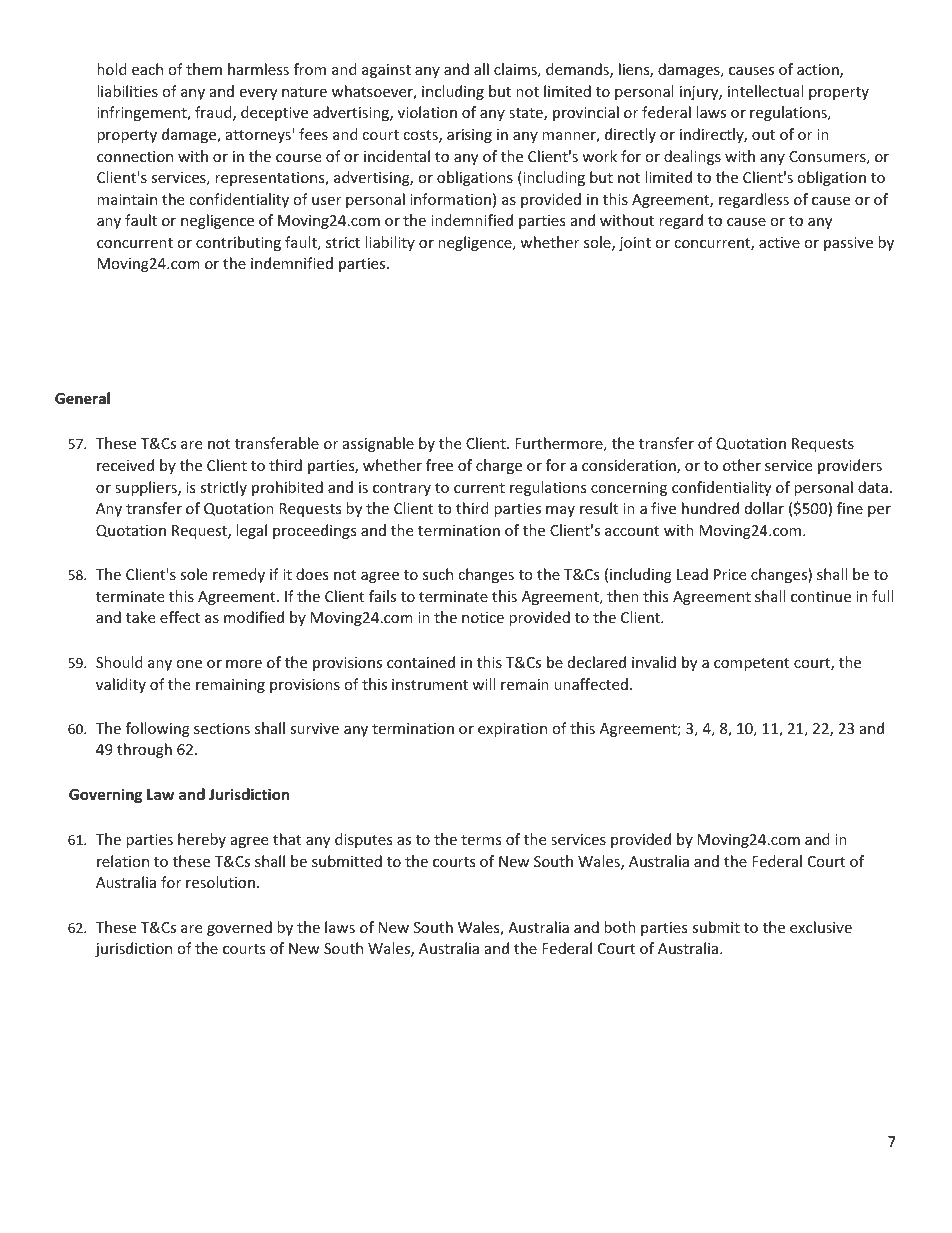  Describe the element at coordinates (481, 840) in the image. I see `terms` at that location.
